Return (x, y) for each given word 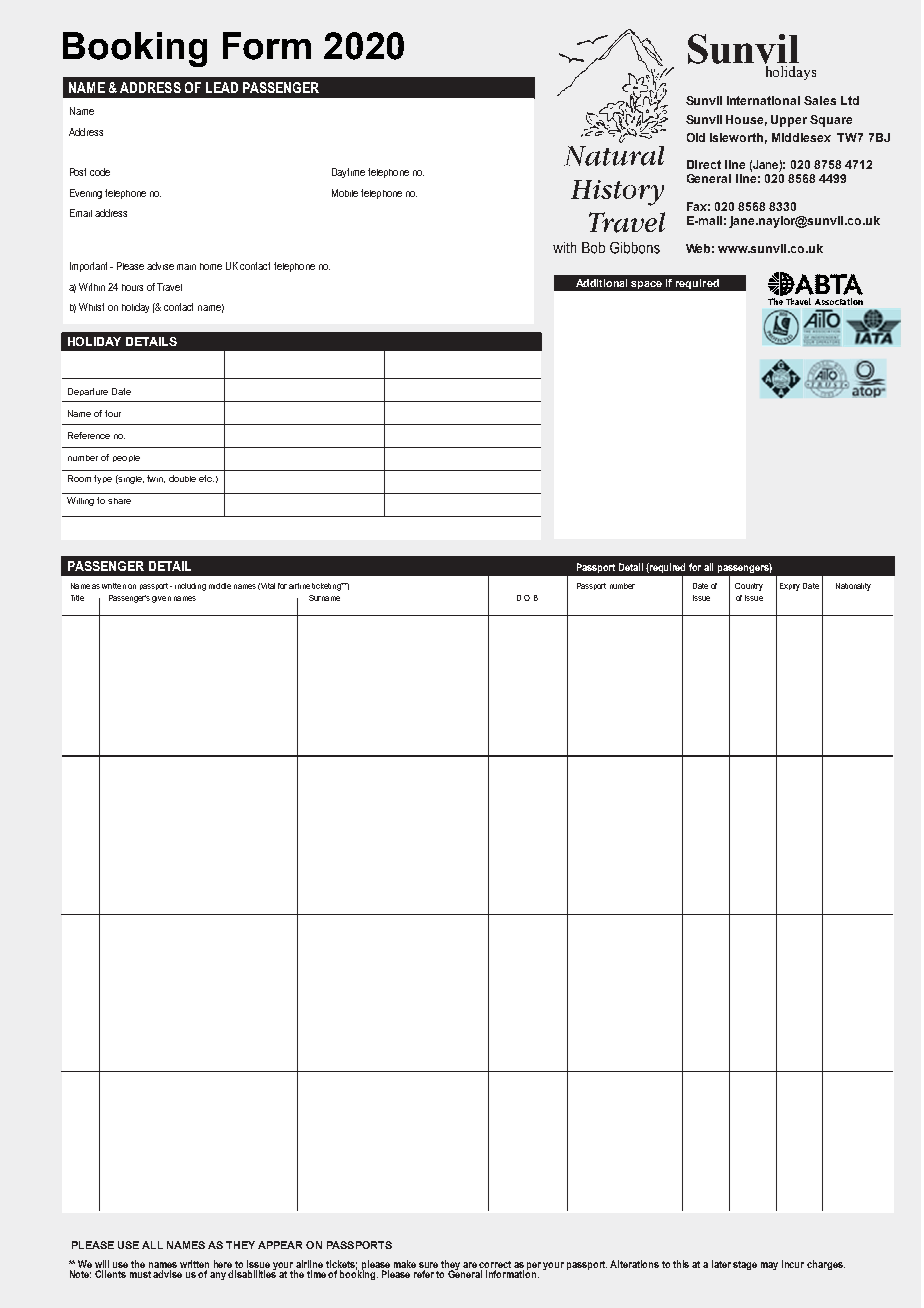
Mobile (345, 193)
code (100, 172)
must (140, 1274)
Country (749, 587)
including (190, 587)
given (161, 599)
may (769, 1266)
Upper (789, 121)
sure (428, 1266)
